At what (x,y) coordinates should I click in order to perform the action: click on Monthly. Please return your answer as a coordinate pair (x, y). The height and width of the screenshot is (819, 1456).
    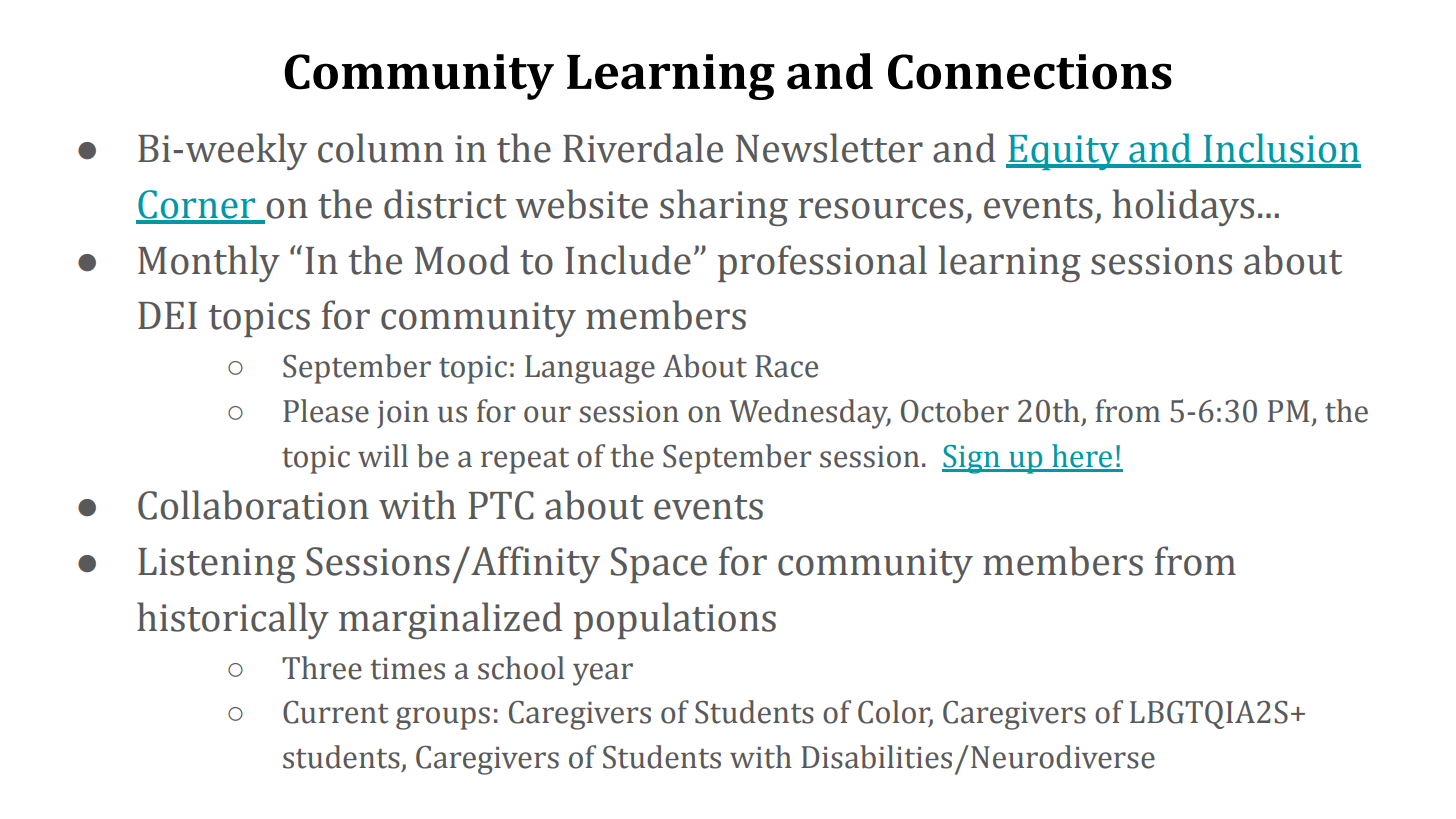
    Looking at the image, I should click on (209, 263).
